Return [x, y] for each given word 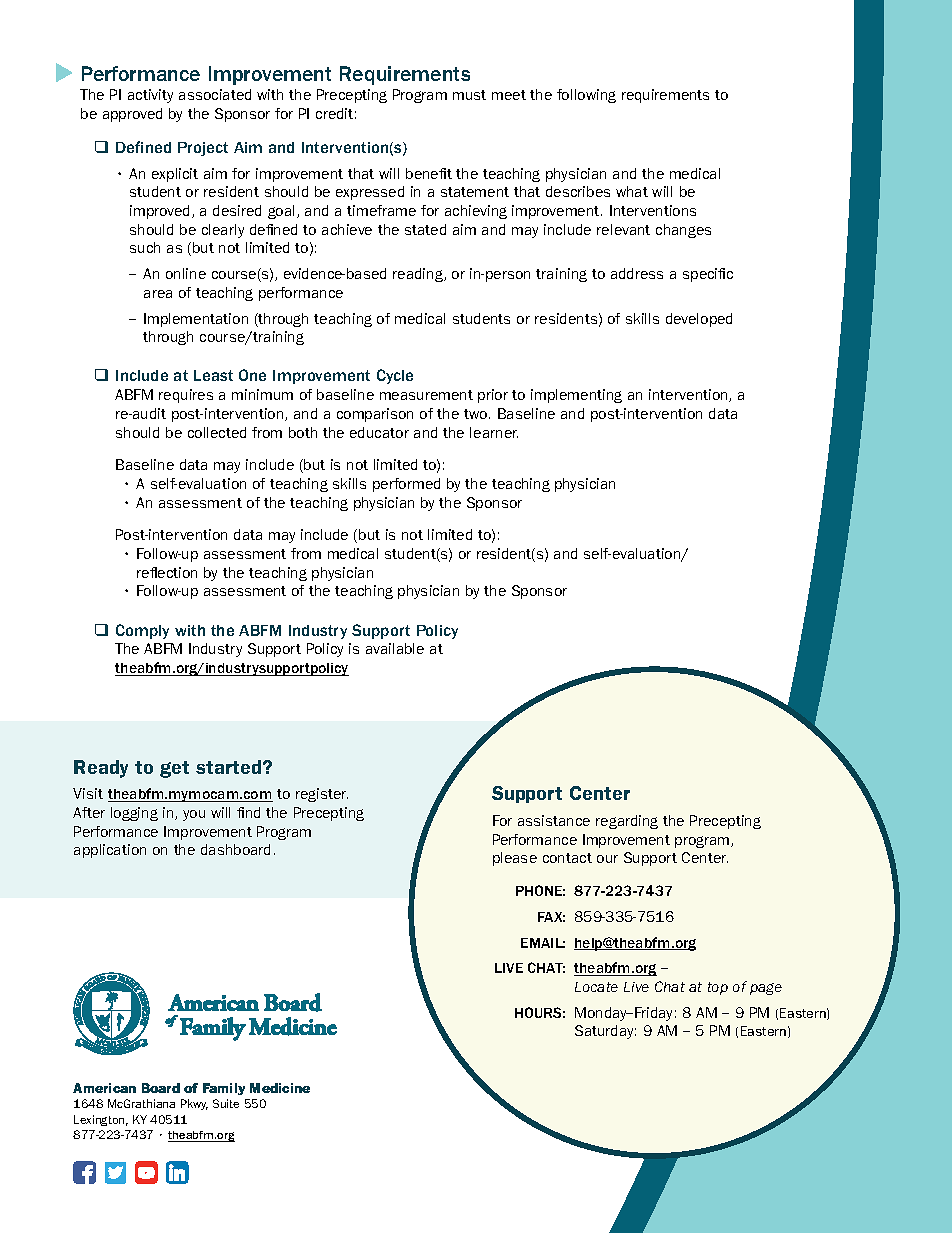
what [632, 191]
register [322, 795]
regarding [627, 822]
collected [217, 432]
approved [132, 115]
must [469, 95]
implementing [576, 396]
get [174, 769]
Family [224, 1089]
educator [379, 432]
